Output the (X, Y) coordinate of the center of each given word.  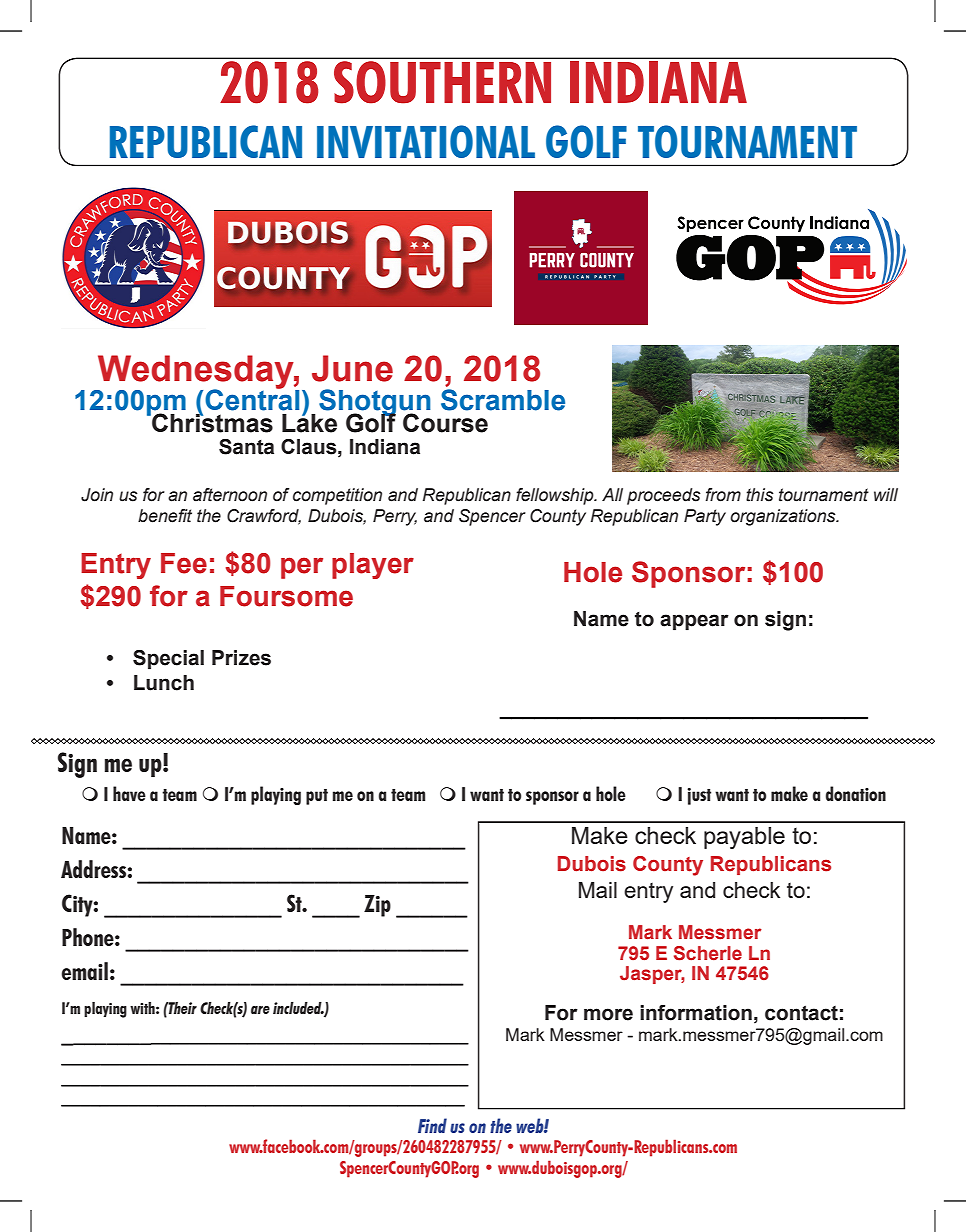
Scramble (503, 400)
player (373, 566)
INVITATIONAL (426, 141)
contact (801, 1013)
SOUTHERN (442, 82)
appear (694, 622)
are (260, 1010)
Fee (184, 563)
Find (432, 1125)
